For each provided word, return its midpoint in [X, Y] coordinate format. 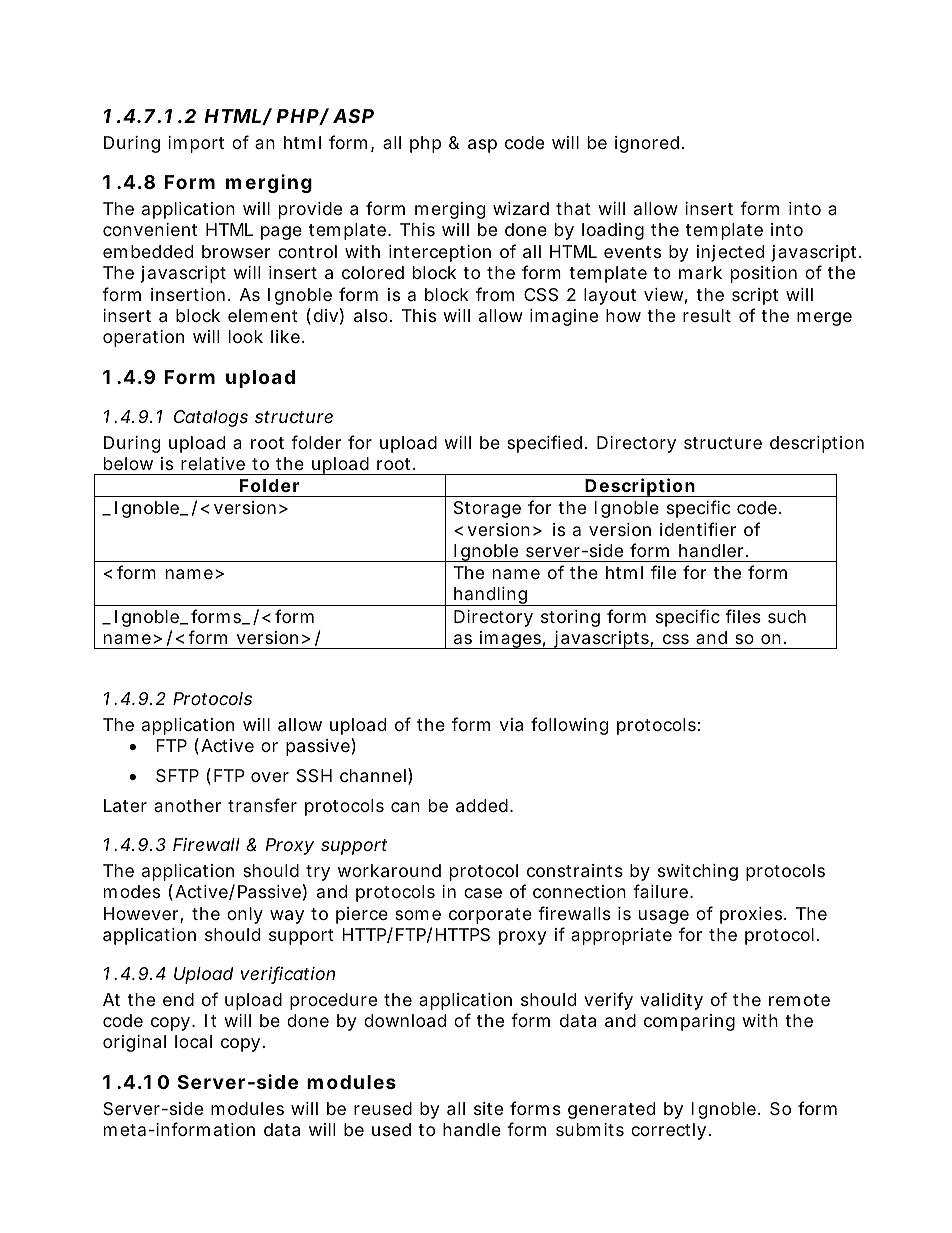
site [488, 1108]
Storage [487, 509]
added [482, 806]
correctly [668, 1131]
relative [213, 463]
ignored [647, 144]
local [193, 1042]
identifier [698, 529]
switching [698, 872]
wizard [521, 209]
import [196, 144]
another [187, 805]
